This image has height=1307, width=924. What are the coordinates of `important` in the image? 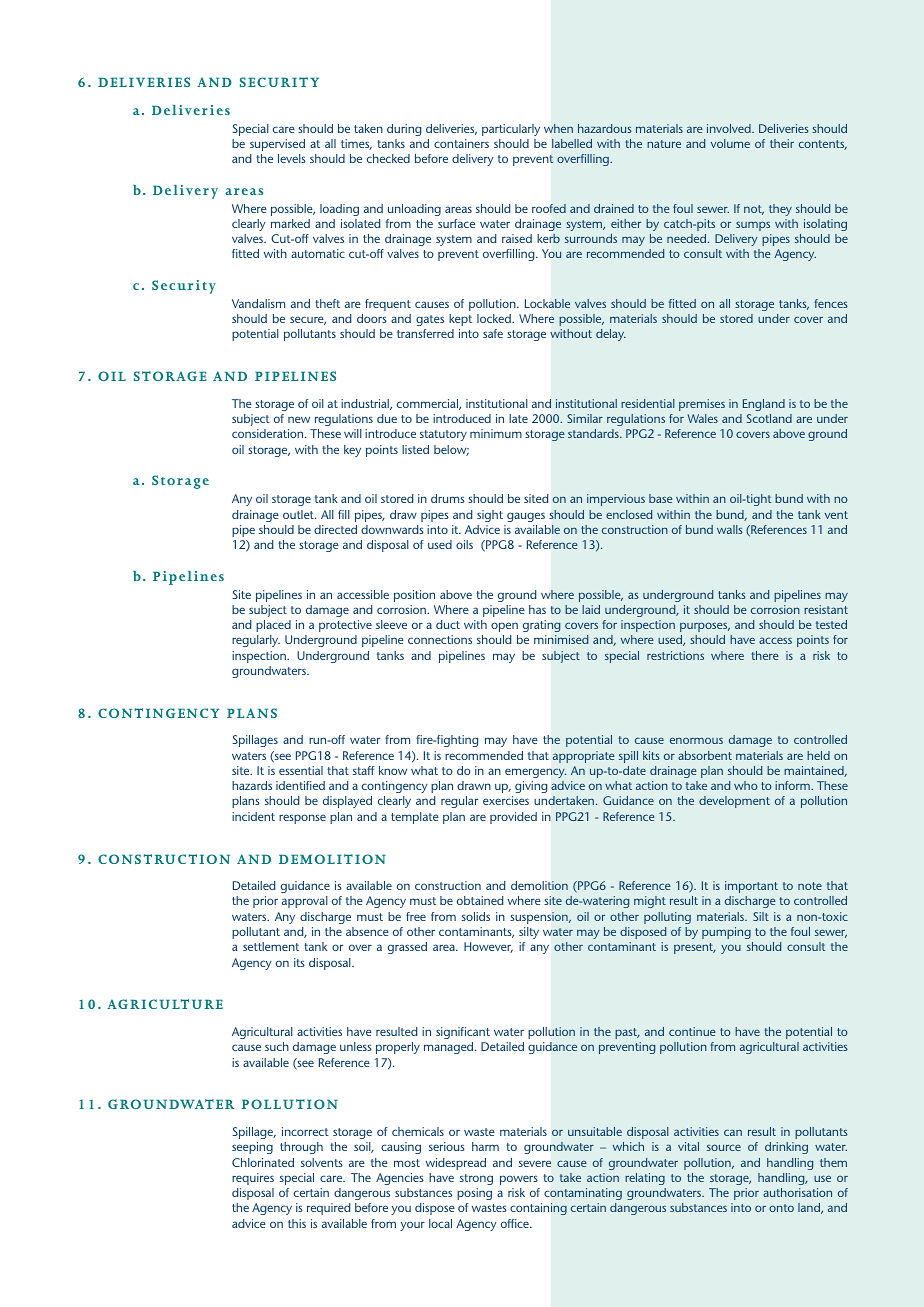 It's located at (751, 887).
